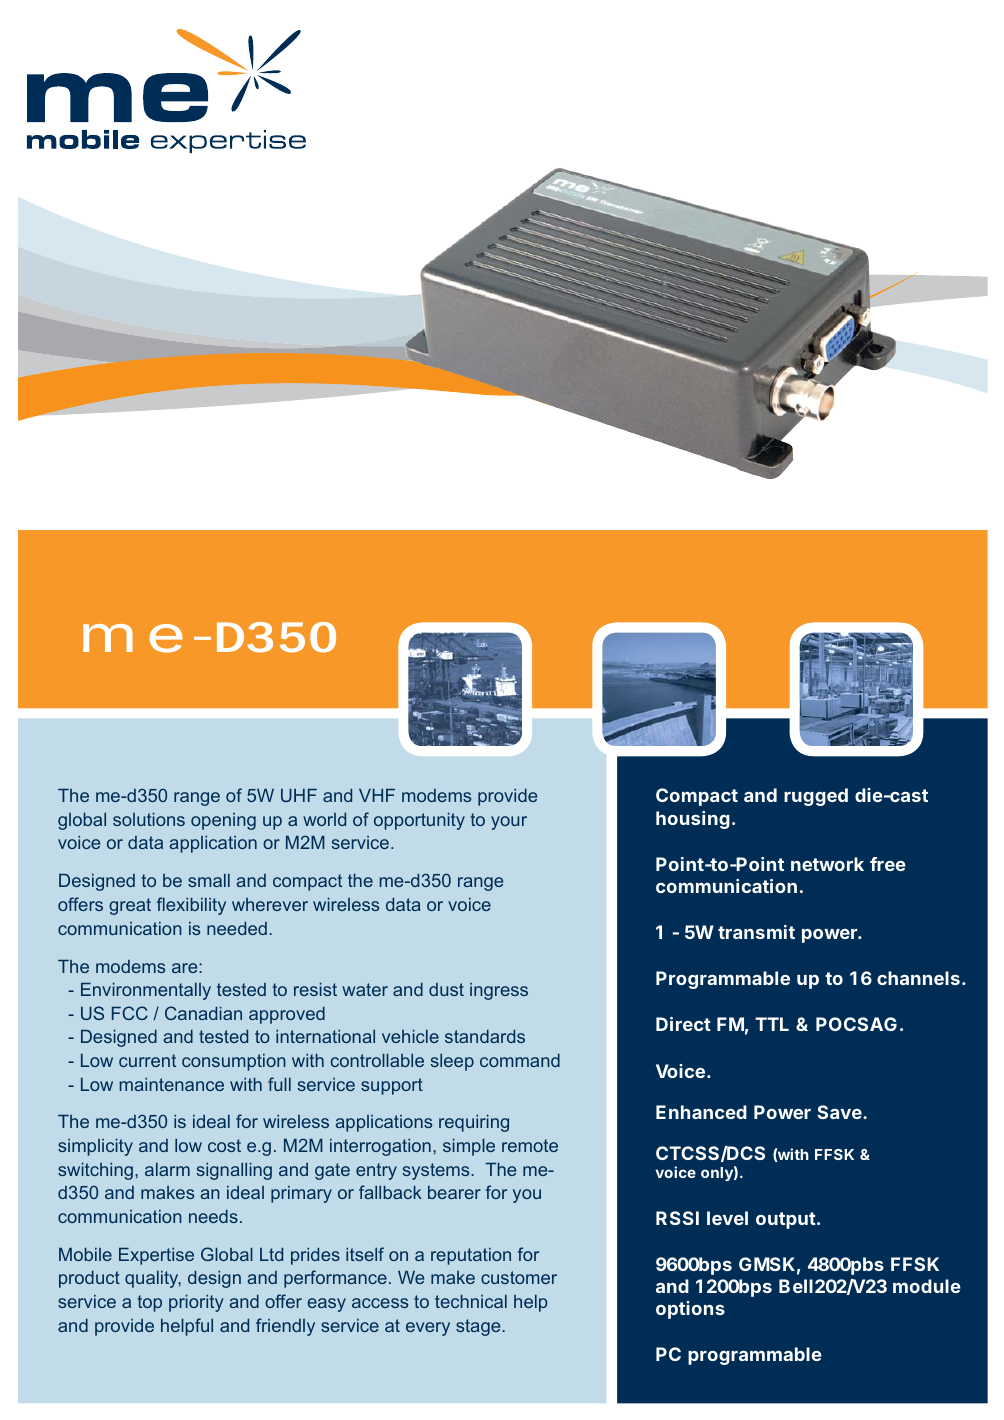 The width and height of the screenshot is (1004, 1420). I want to click on module, so click(927, 1286).
